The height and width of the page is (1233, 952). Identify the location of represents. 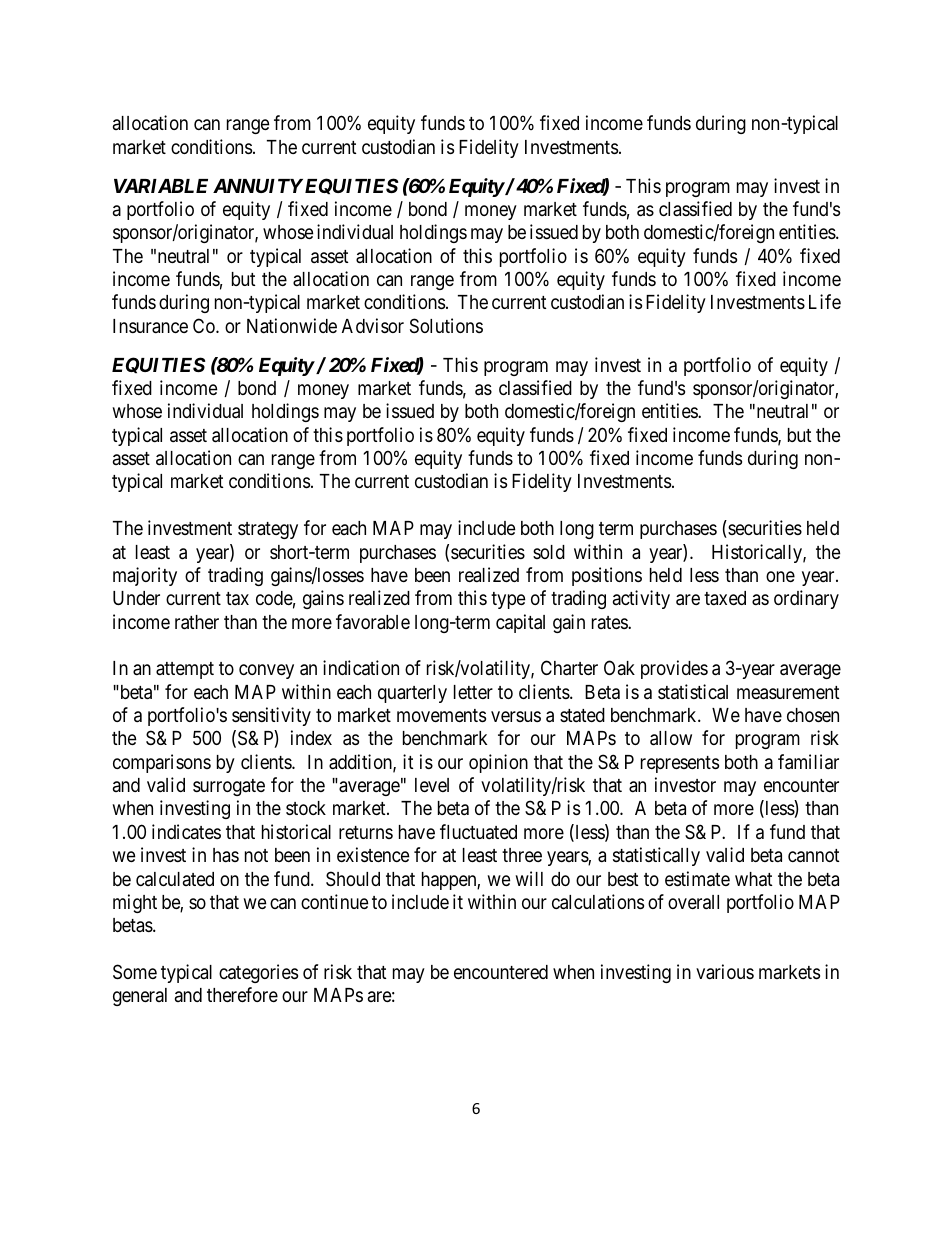
(680, 764).
